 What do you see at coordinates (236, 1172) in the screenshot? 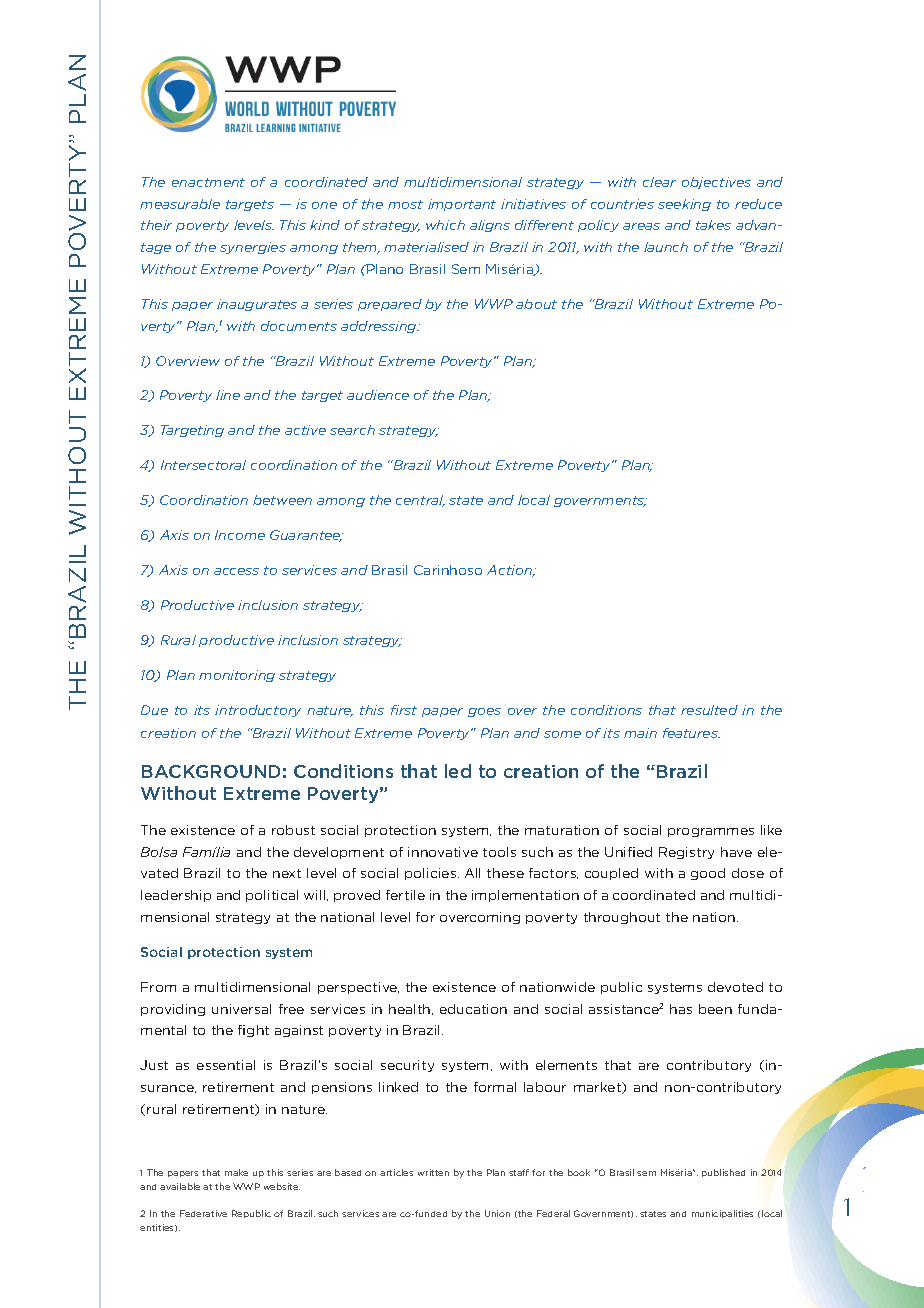
I see `make` at bounding box center [236, 1172].
